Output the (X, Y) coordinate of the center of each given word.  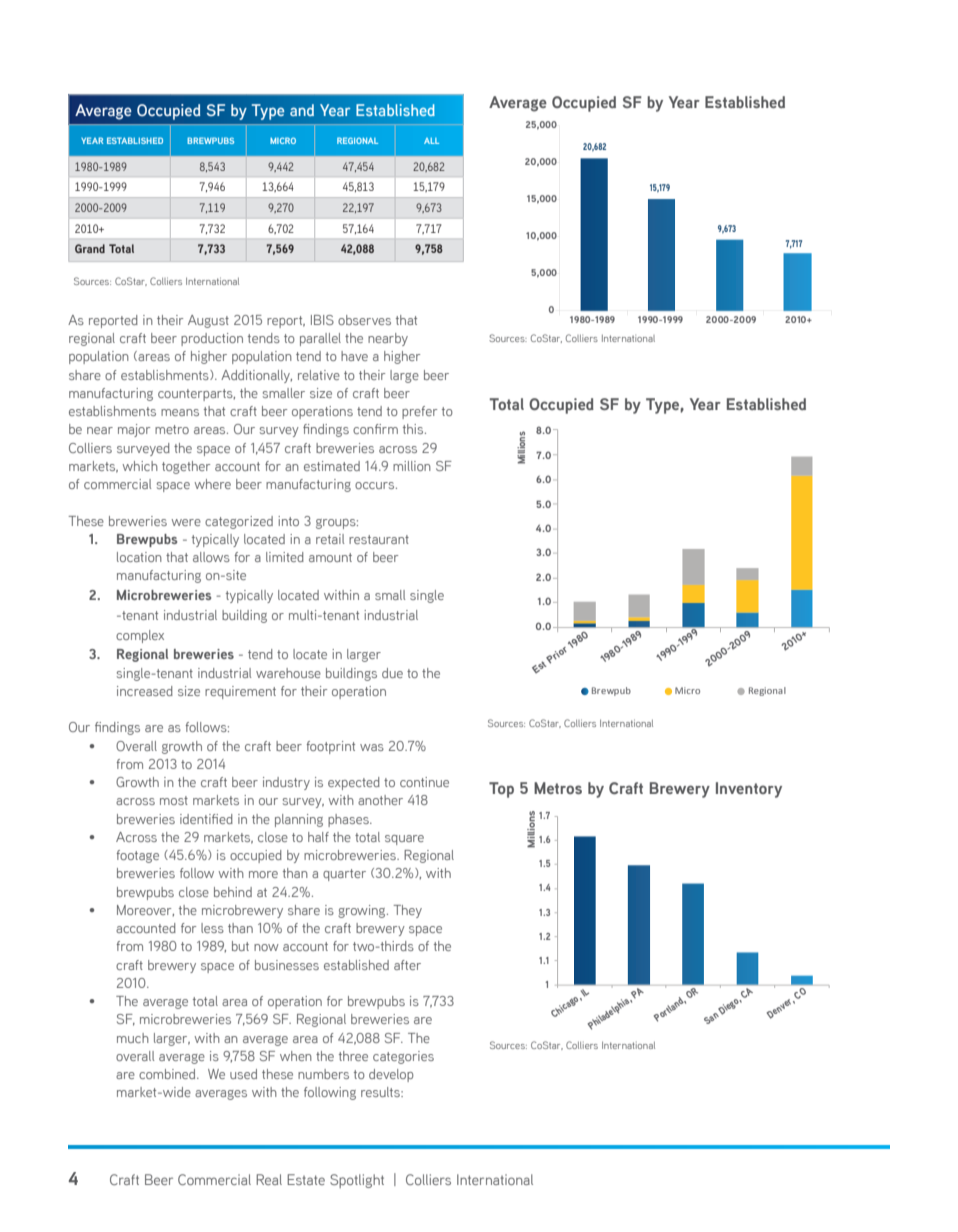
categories (403, 1057)
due (392, 673)
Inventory (749, 790)
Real (269, 1179)
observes (364, 320)
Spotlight (357, 1181)
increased (145, 691)
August (208, 321)
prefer (419, 412)
